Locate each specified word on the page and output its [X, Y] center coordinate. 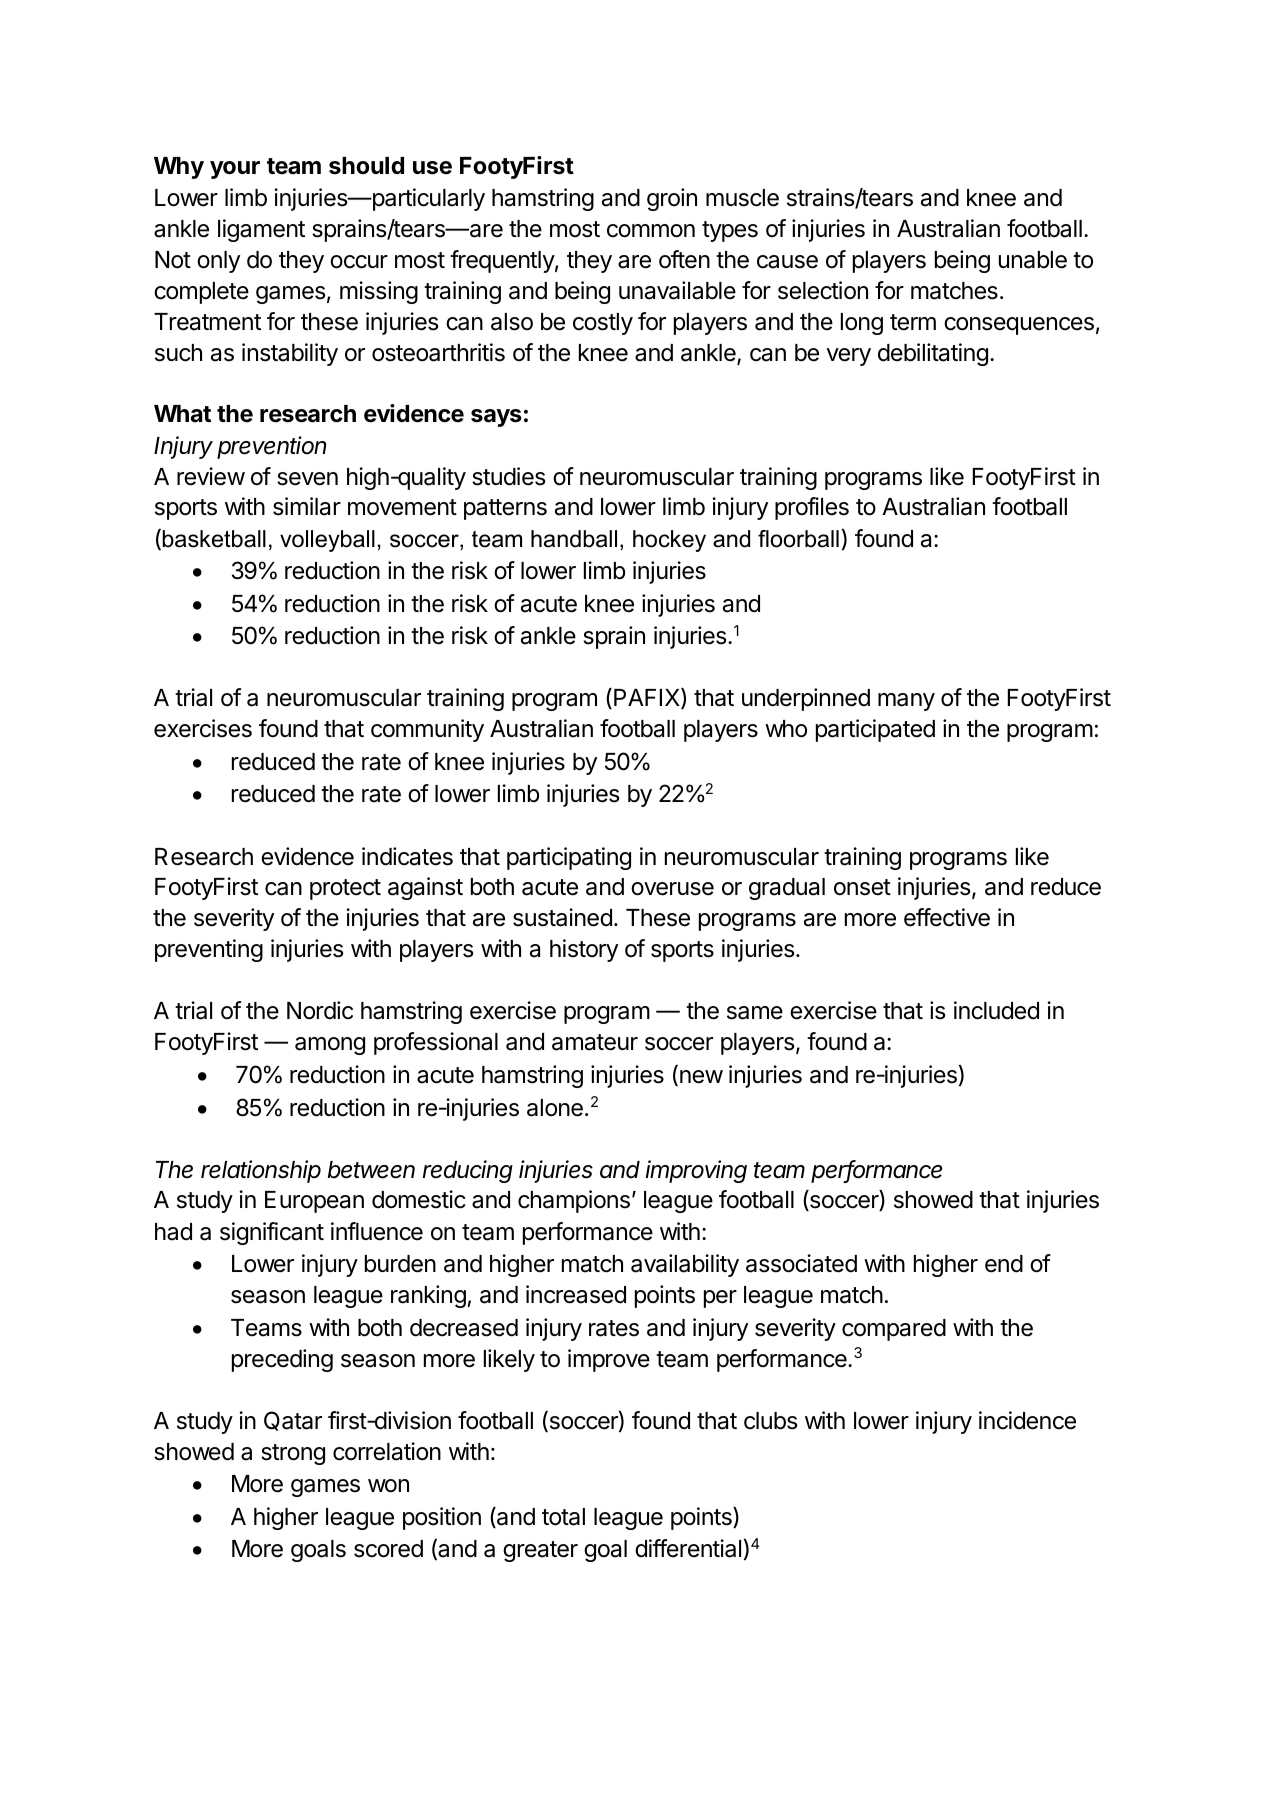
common [651, 231]
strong [293, 1454]
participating [569, 858]
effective [947, 917]
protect [345, 889]
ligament [261, 230]
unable [1033, 260]
